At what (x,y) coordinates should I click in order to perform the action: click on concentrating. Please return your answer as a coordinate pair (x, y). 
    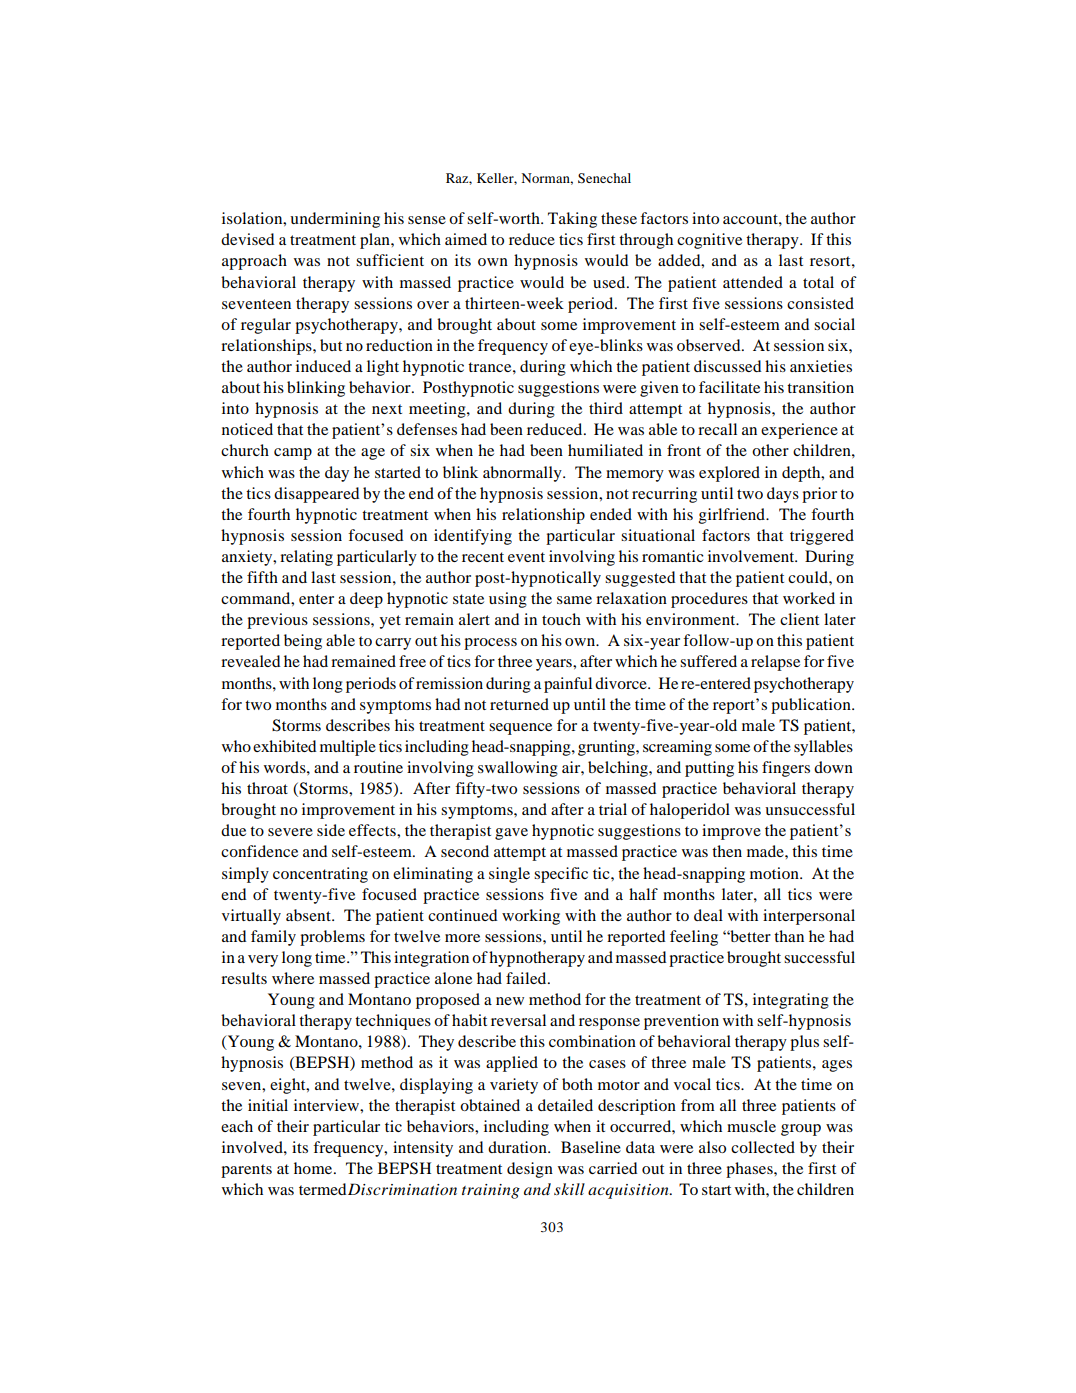
    Looking at the image, I should click on (320, 875).
